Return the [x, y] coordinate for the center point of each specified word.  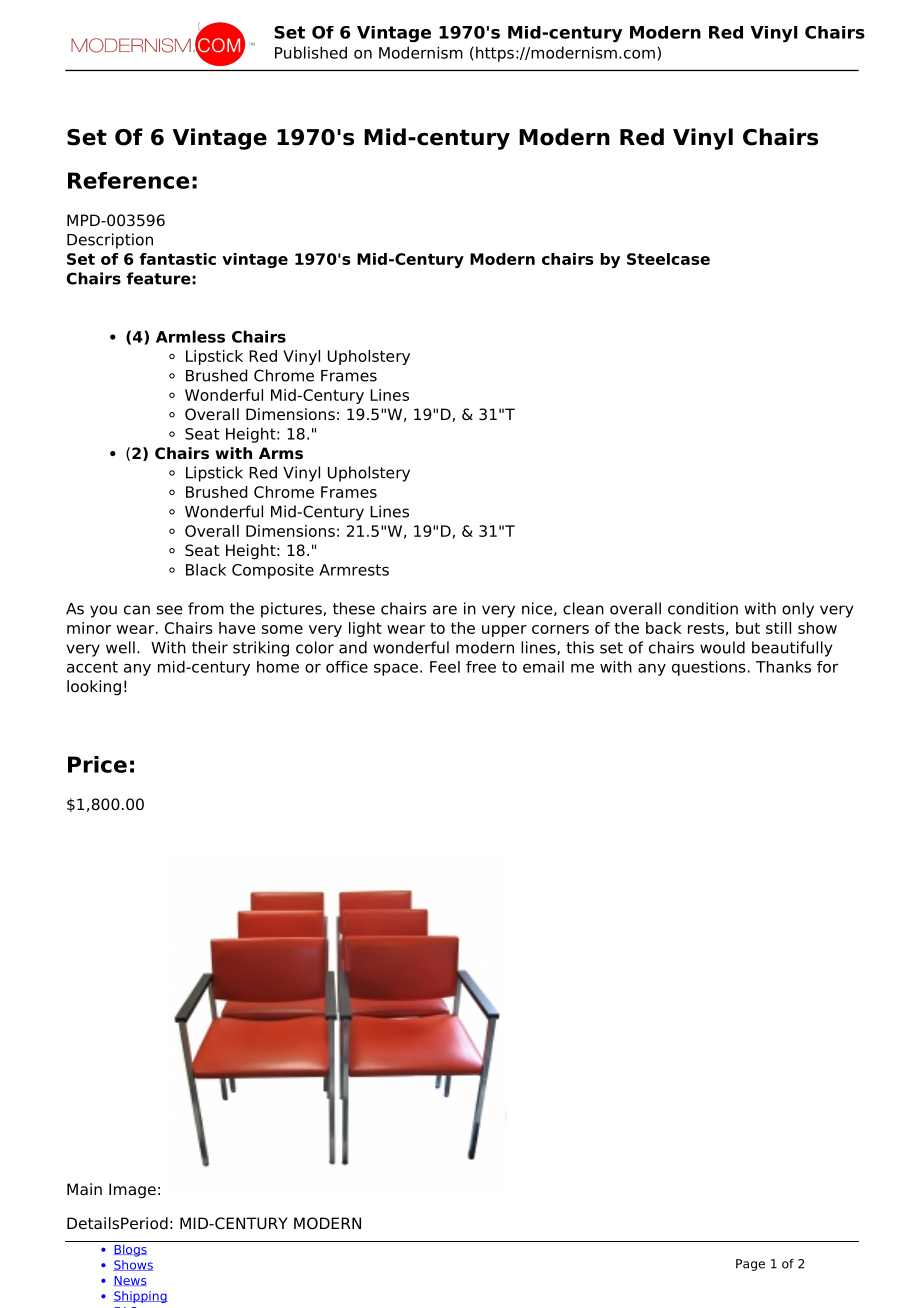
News [130, 1281]
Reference [128, 180]
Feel [445, 667]
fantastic [177, 259]
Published [311, 52]
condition [703, 608]
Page [750, 1265]
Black [206, 569]
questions [709, 668]
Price [97, 764]
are [445, 610]
